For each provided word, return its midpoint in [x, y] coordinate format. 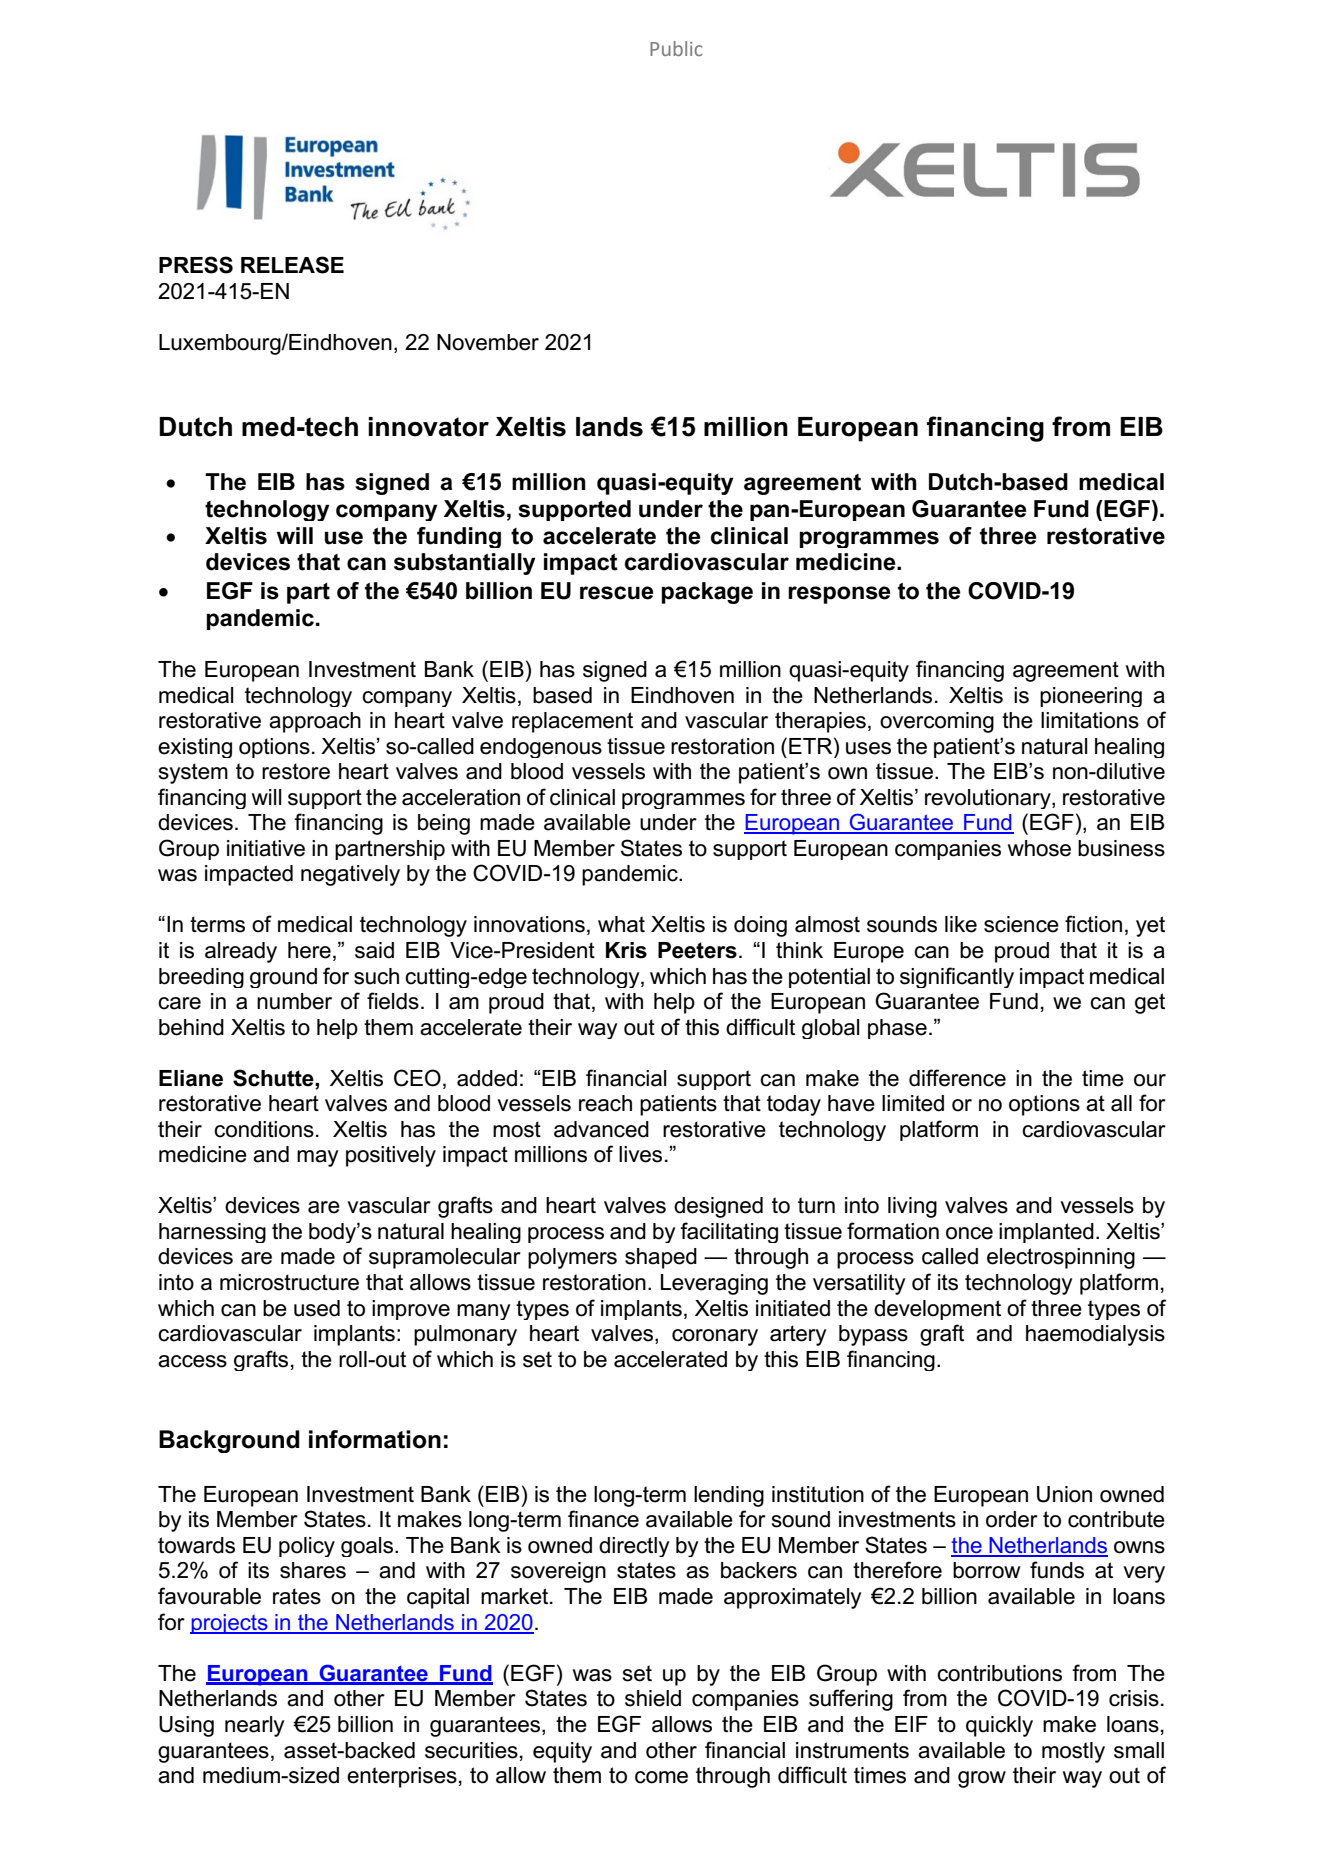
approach [315, 722]
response [839, 595]
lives [640, 1154]
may [317, 1158]
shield [653, 1698]
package [707, 593]
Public [676, 48]
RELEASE [292, 265]
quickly [999, 1726]
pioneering [1091, 697]
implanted [1046, 1233]
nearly [254, 1726]
